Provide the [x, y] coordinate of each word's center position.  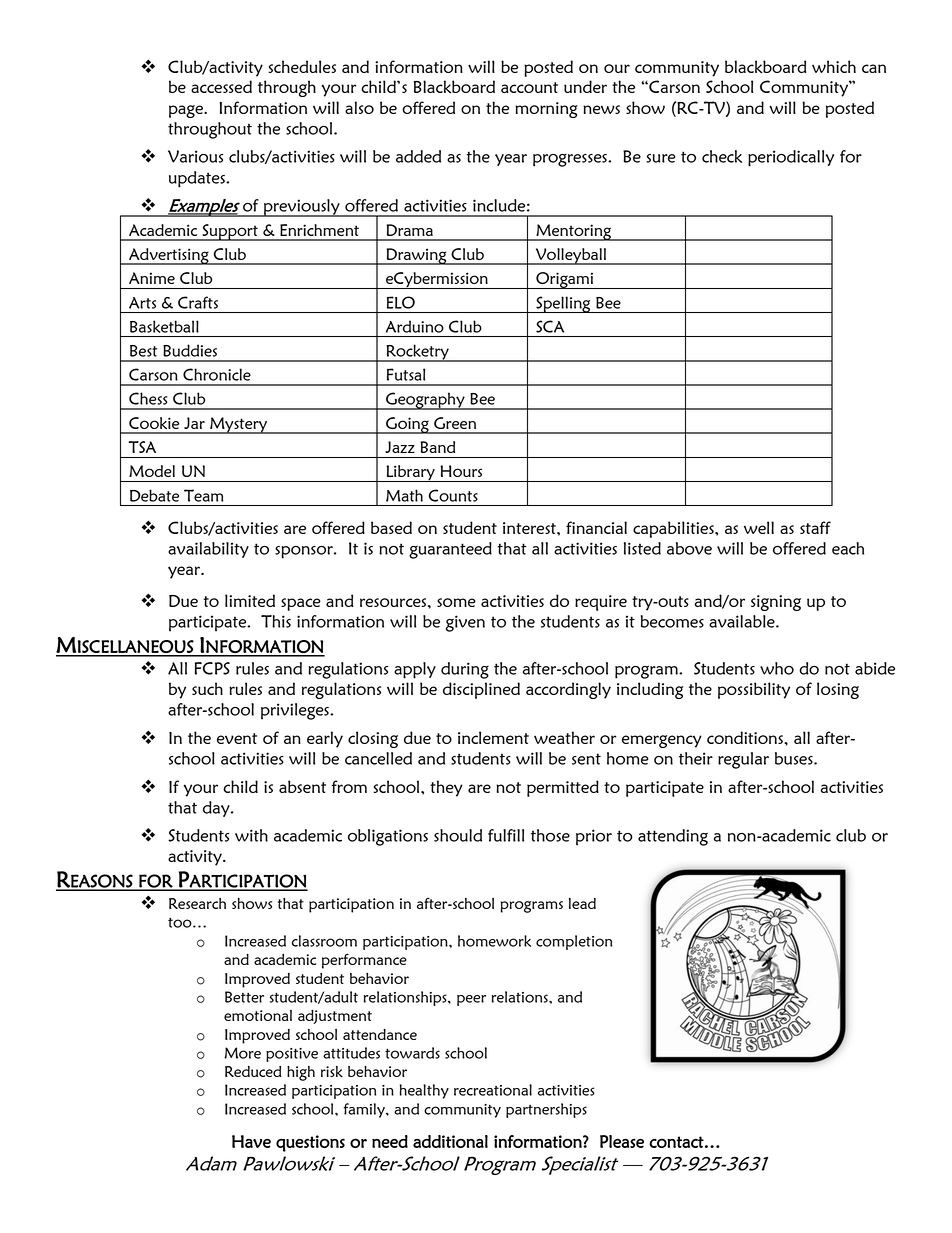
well [759, 527]
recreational [493, 1090]
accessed [221, 86]
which [834, 66]
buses [795, 758]
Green [455, 423]
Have [251, 1141]
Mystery [238, 425]
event [237, 738]
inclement [493, 737]
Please [622, 1141]
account [529, 87]
